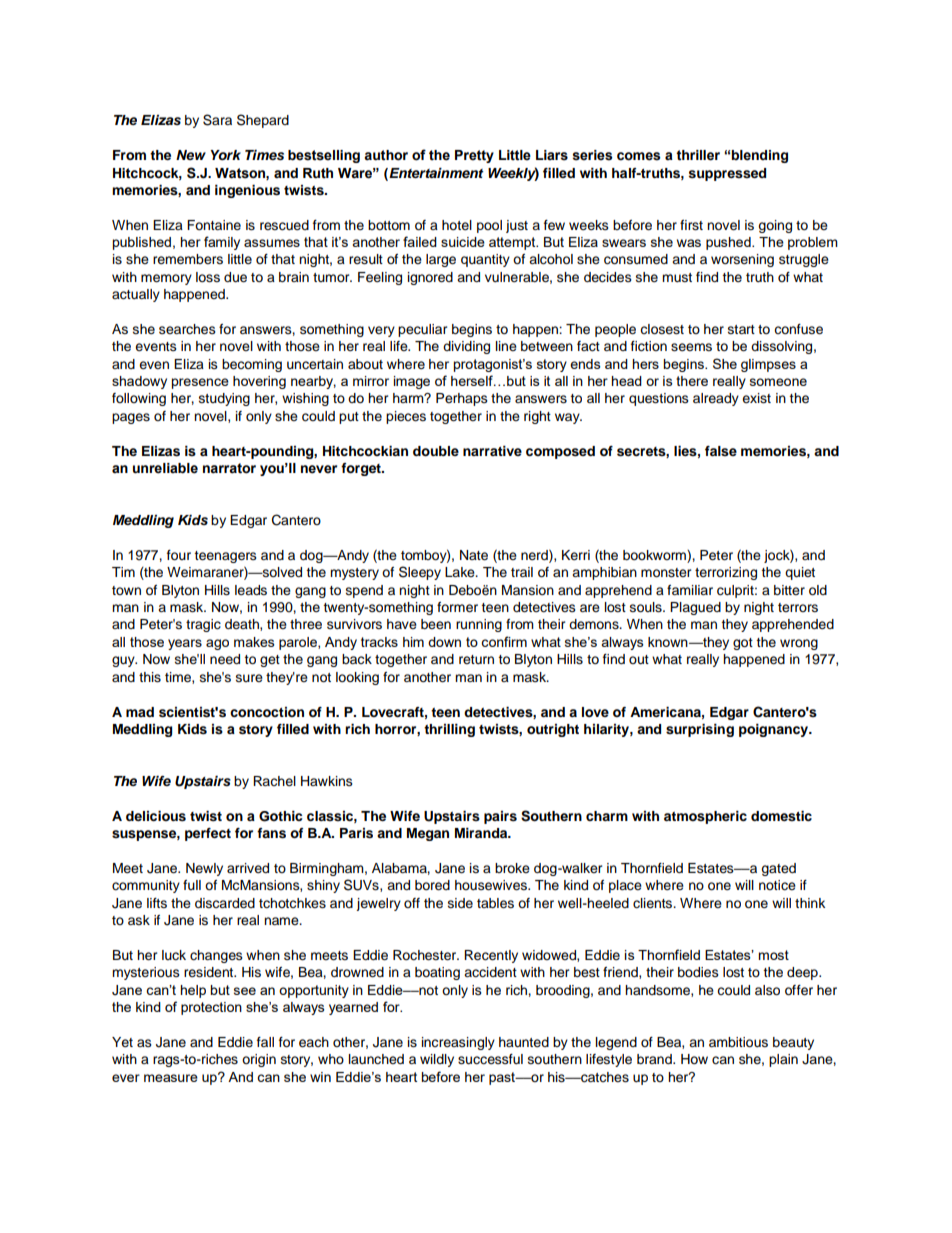 This image has height=1233, width=952. I want to click on protection, so click(211, 1008).
